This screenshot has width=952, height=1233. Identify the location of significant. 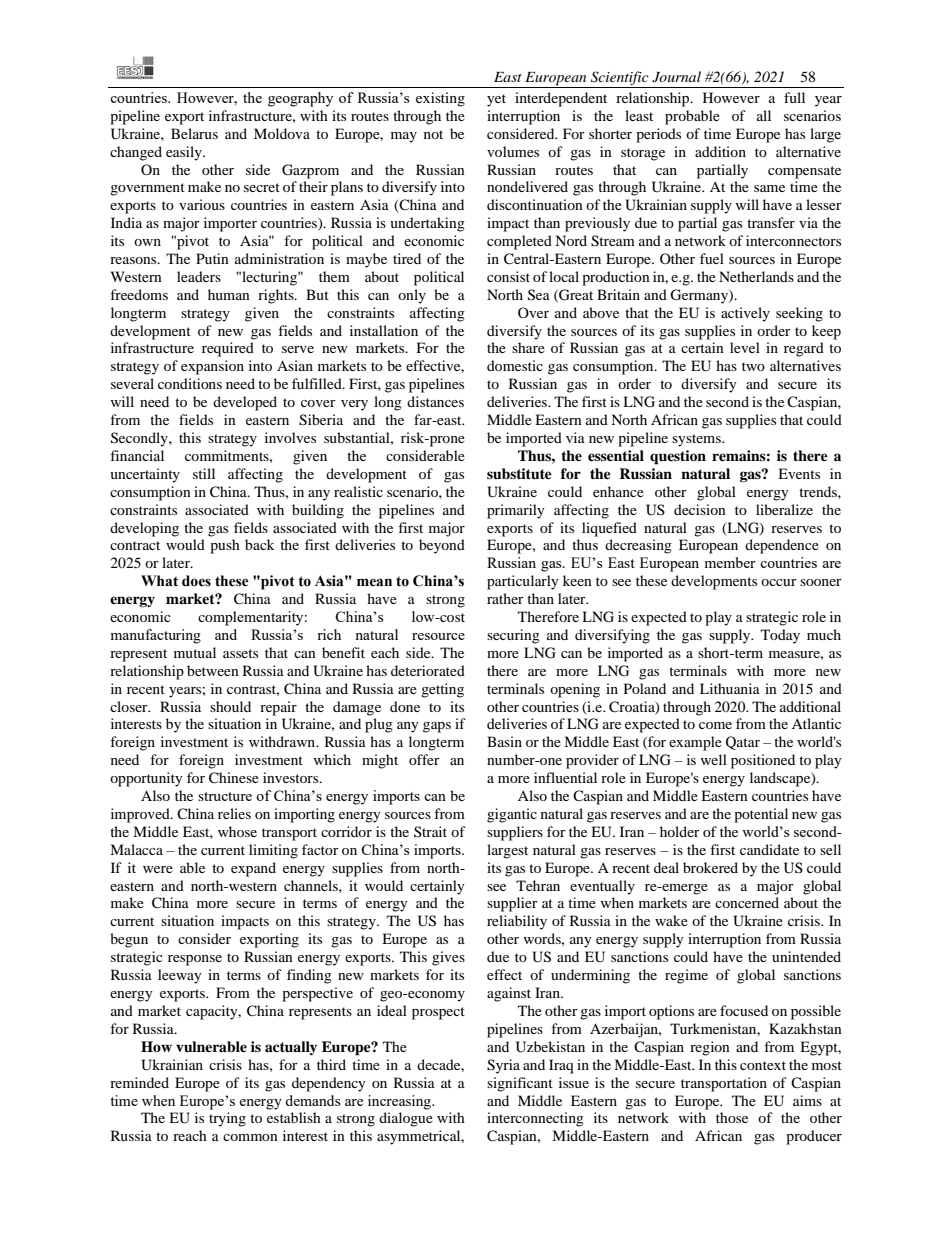
(520, 1084).
